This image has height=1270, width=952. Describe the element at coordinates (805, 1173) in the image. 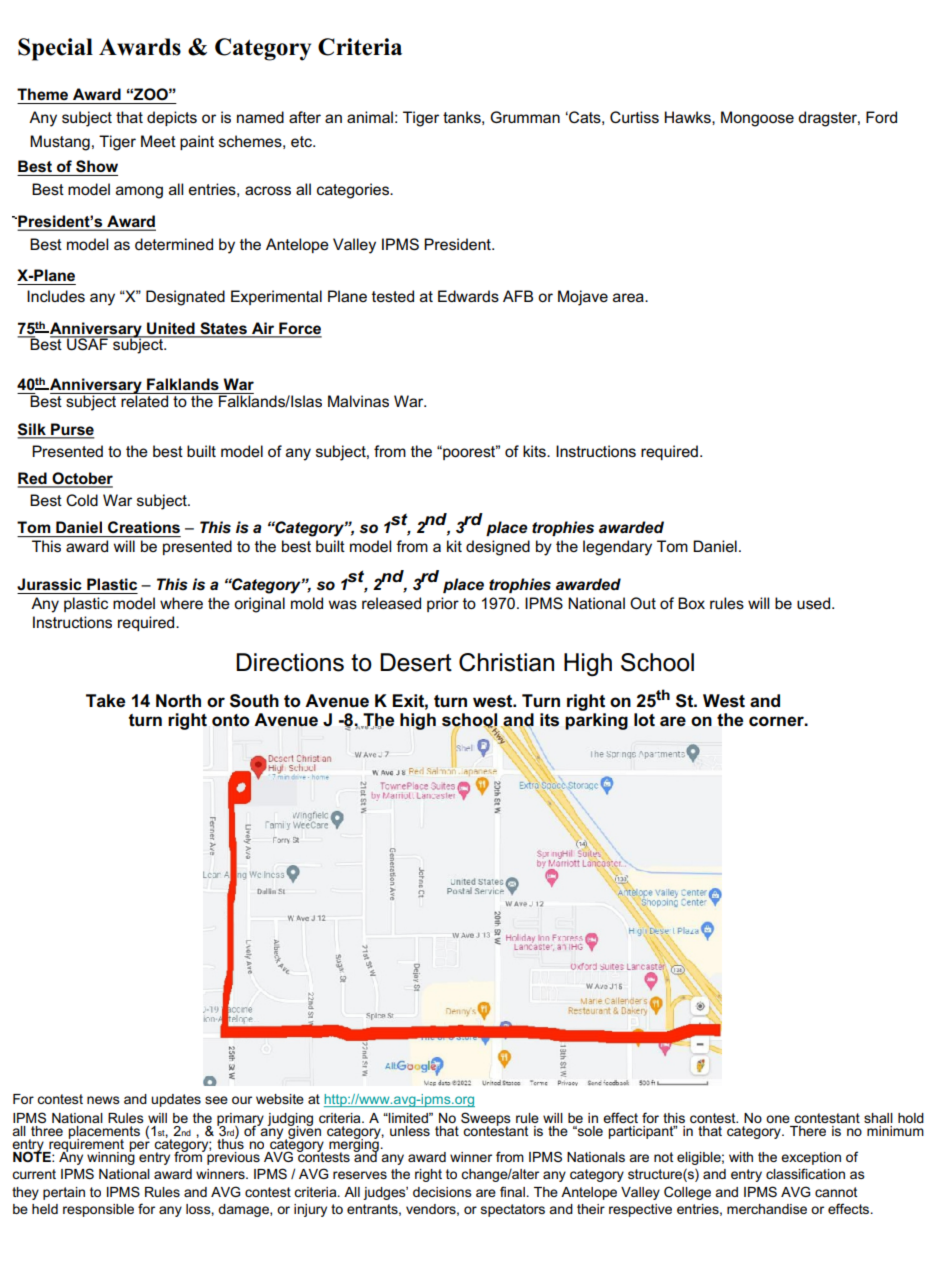

I see `classification` at that location.
